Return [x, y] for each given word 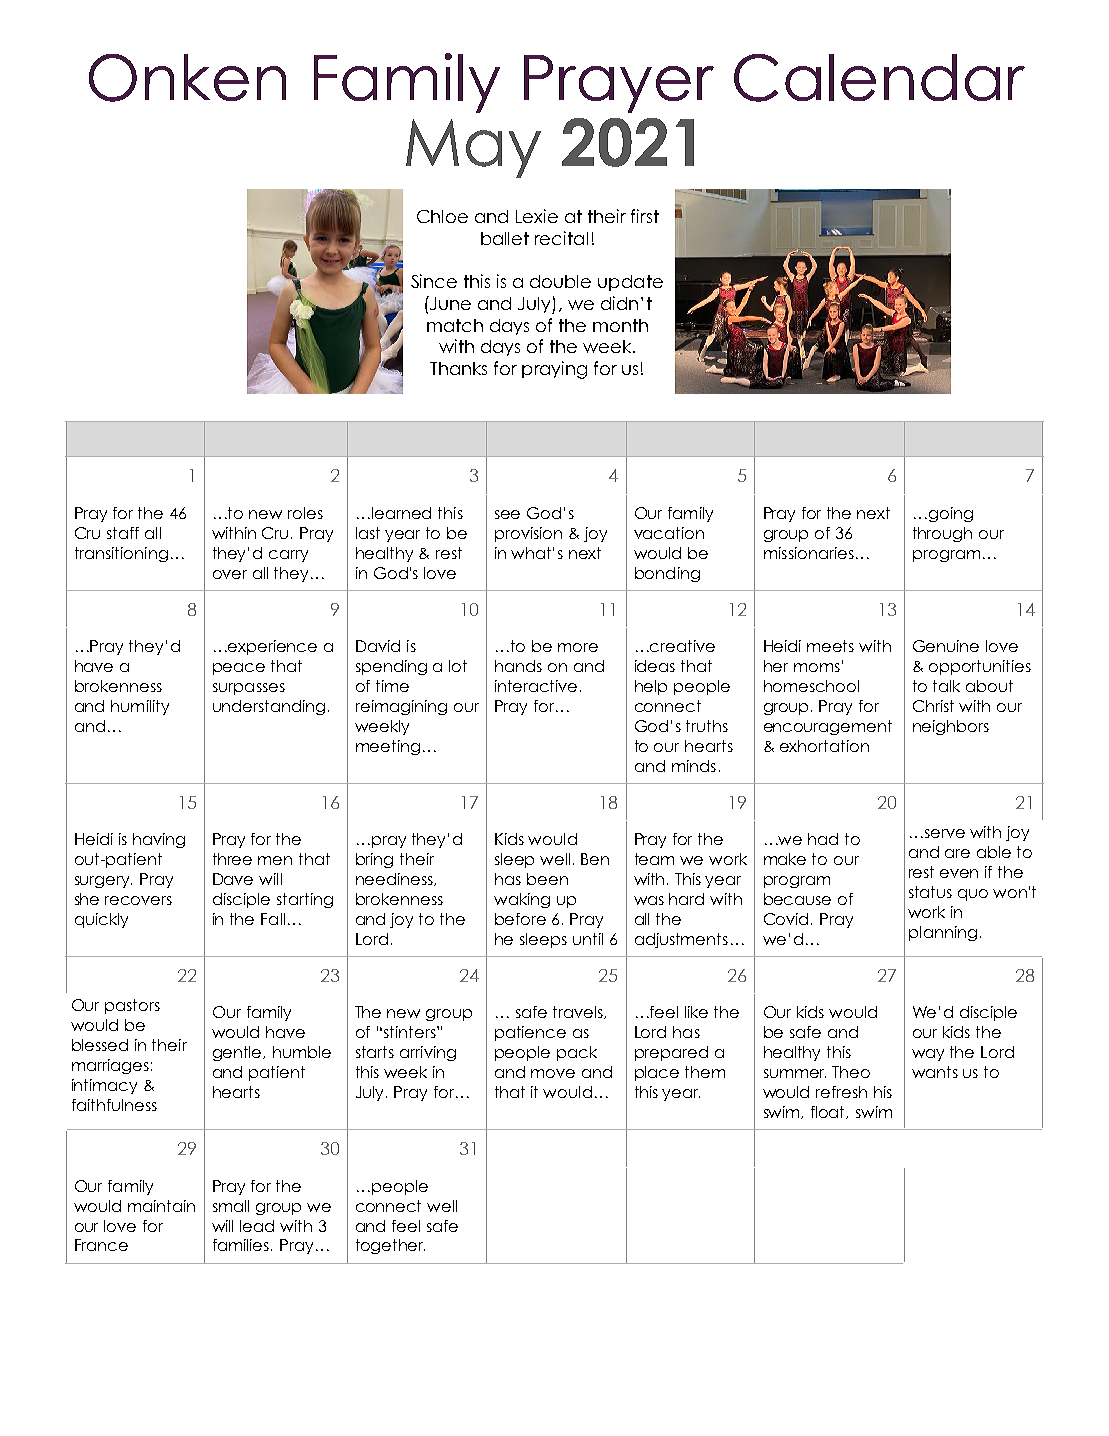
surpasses [249, 689]
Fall [273, 919]
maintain [161, 1206]
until [588, 939]
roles [305, 513]
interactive [536, 686]
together [390, 1246]
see [507, 514]
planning [943, 933]
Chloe [442, 216]
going [951, 514]
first [645, 216]
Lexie [537, 216]
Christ [933, 706]
